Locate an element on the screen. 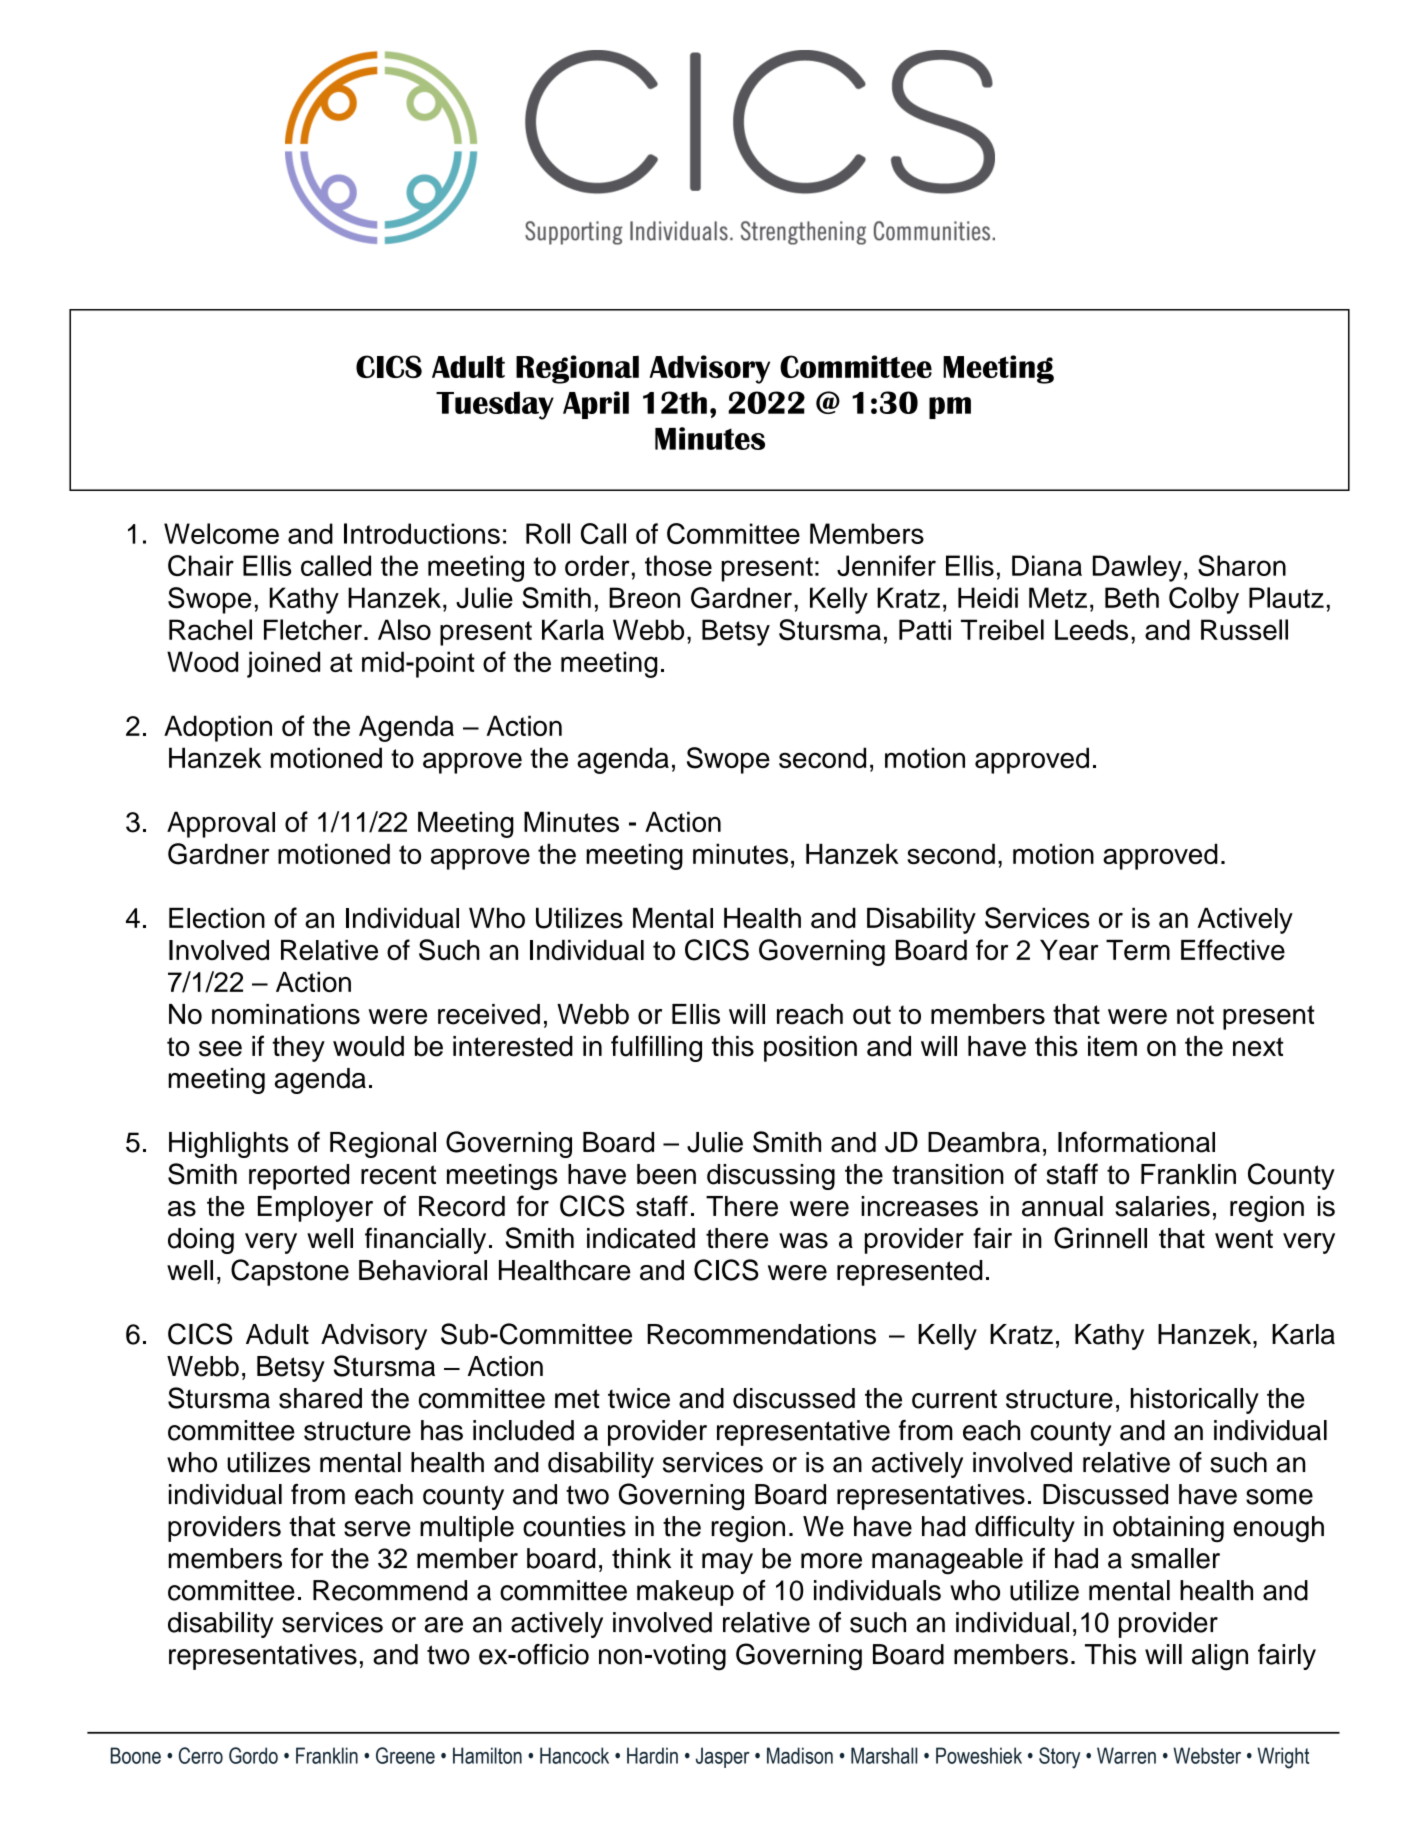 The height and width of the screenshot is (1837, 1419). Welcome is located at coordinates (221, 533).
